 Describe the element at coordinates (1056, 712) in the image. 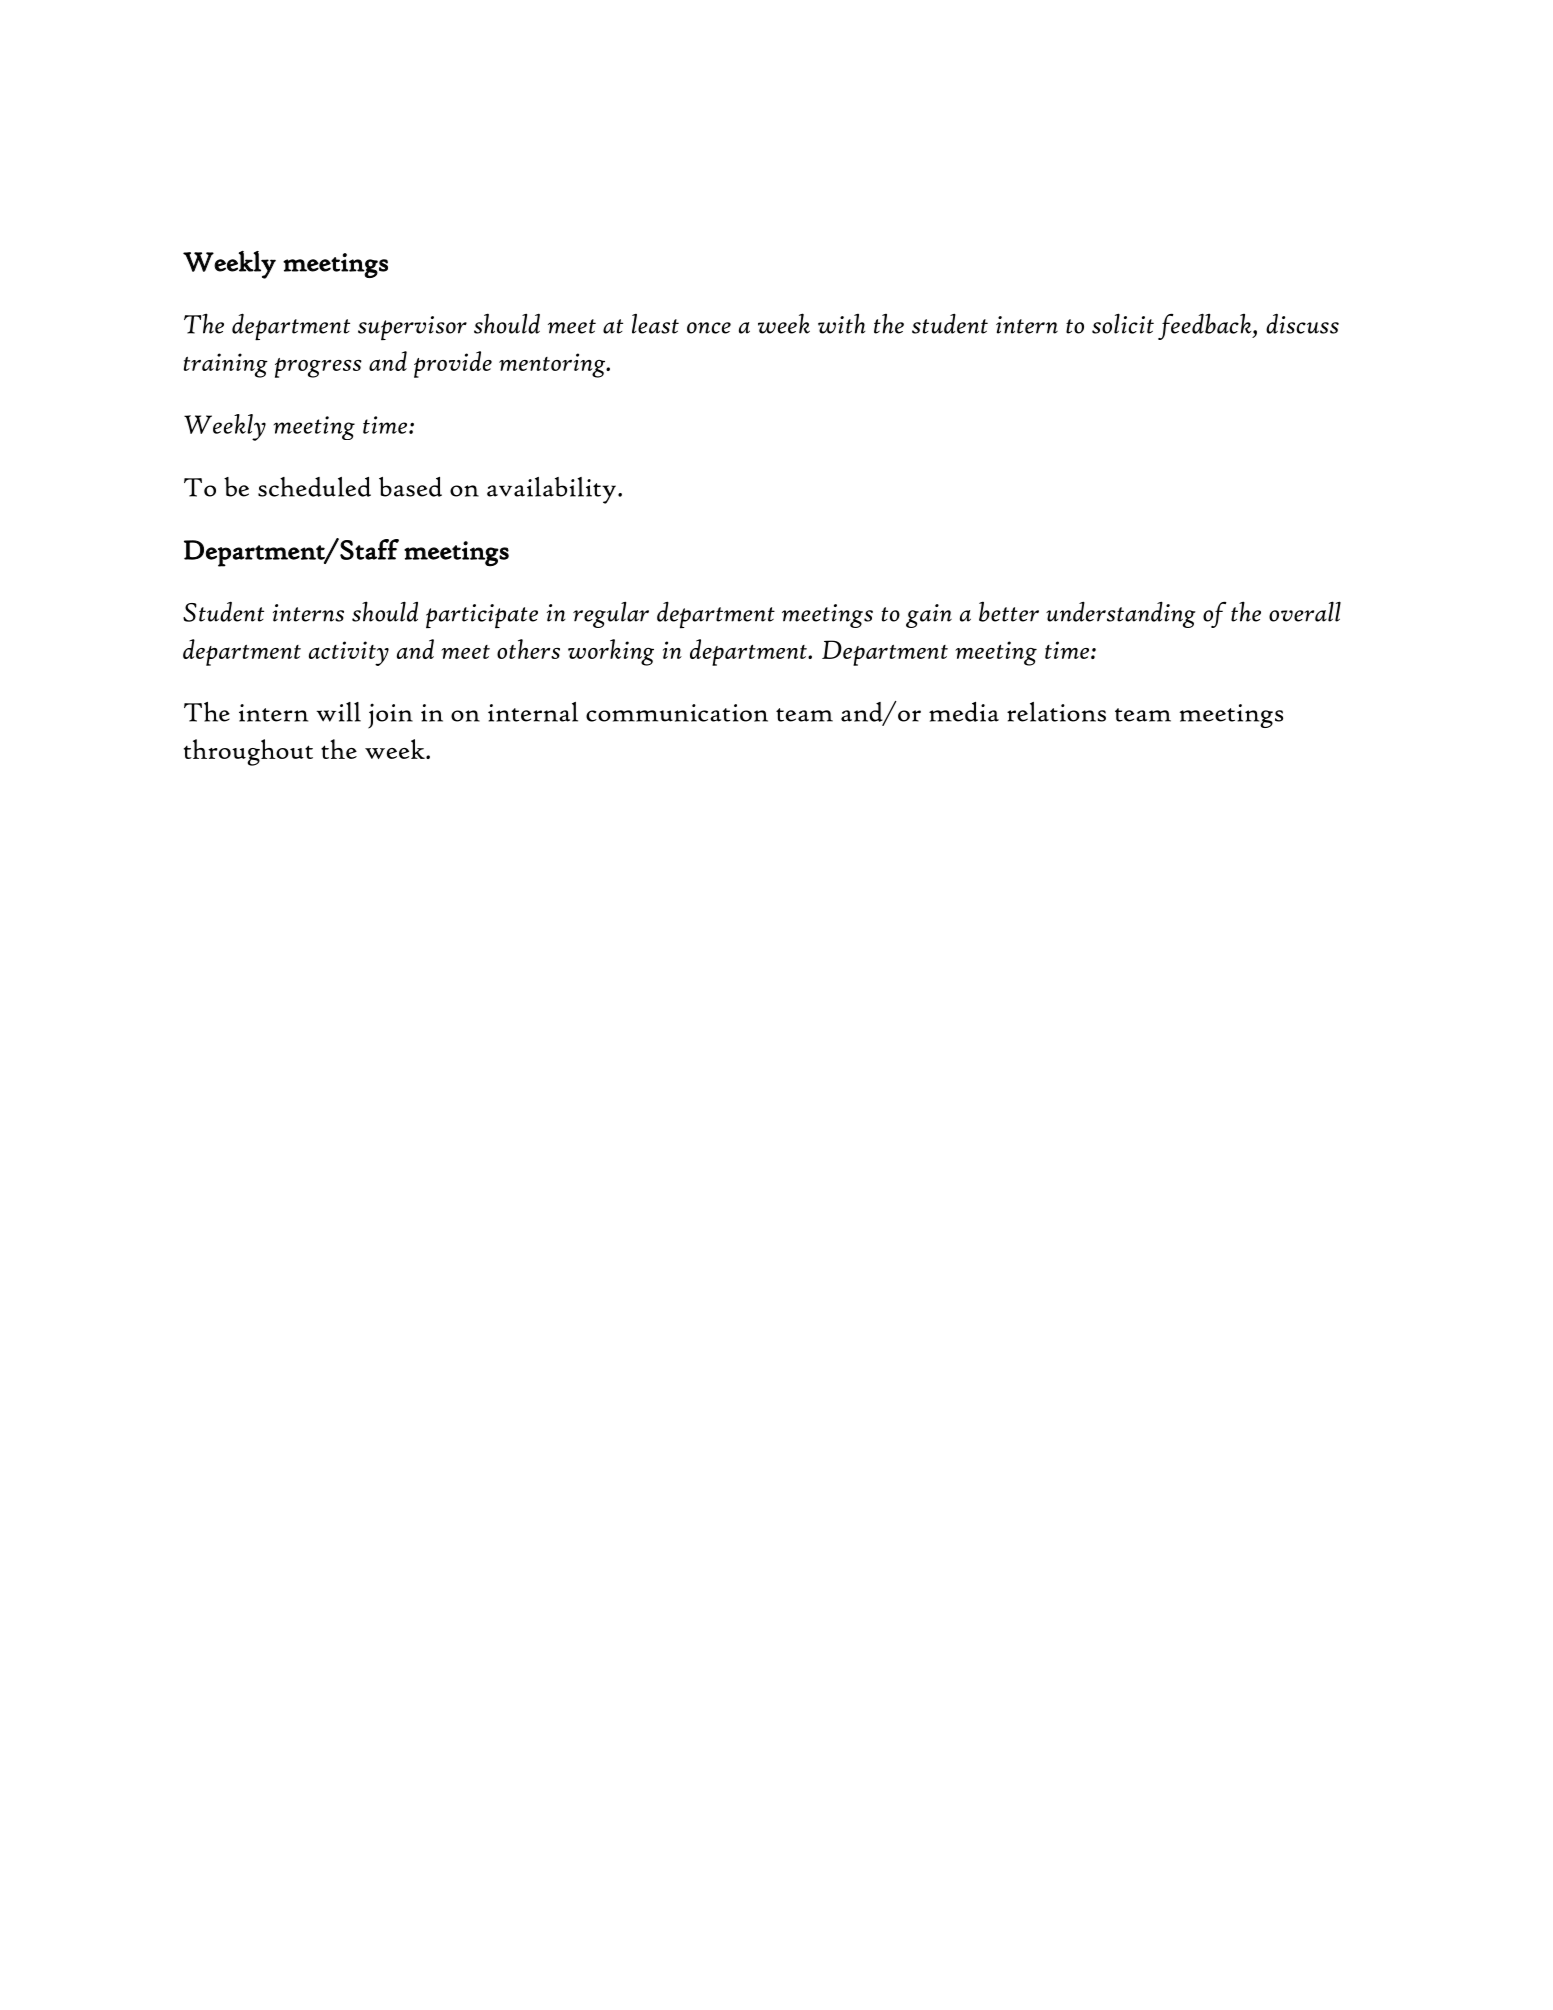

I see `relations` at that location.
